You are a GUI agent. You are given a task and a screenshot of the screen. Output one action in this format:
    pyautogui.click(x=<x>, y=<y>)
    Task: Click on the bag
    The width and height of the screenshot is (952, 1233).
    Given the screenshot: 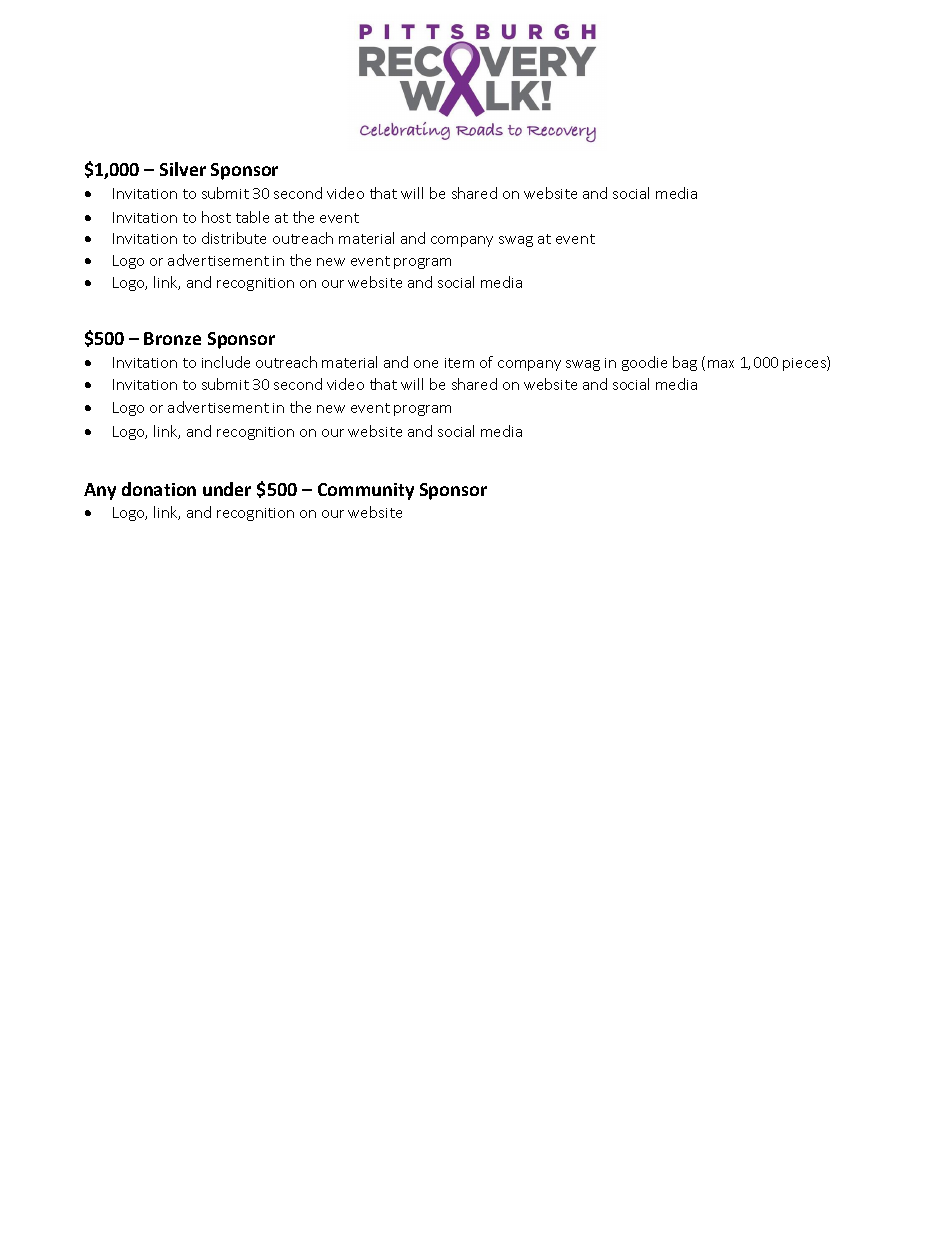 What is the action you would take?
    pyautogui.click(x=685, y=363)
